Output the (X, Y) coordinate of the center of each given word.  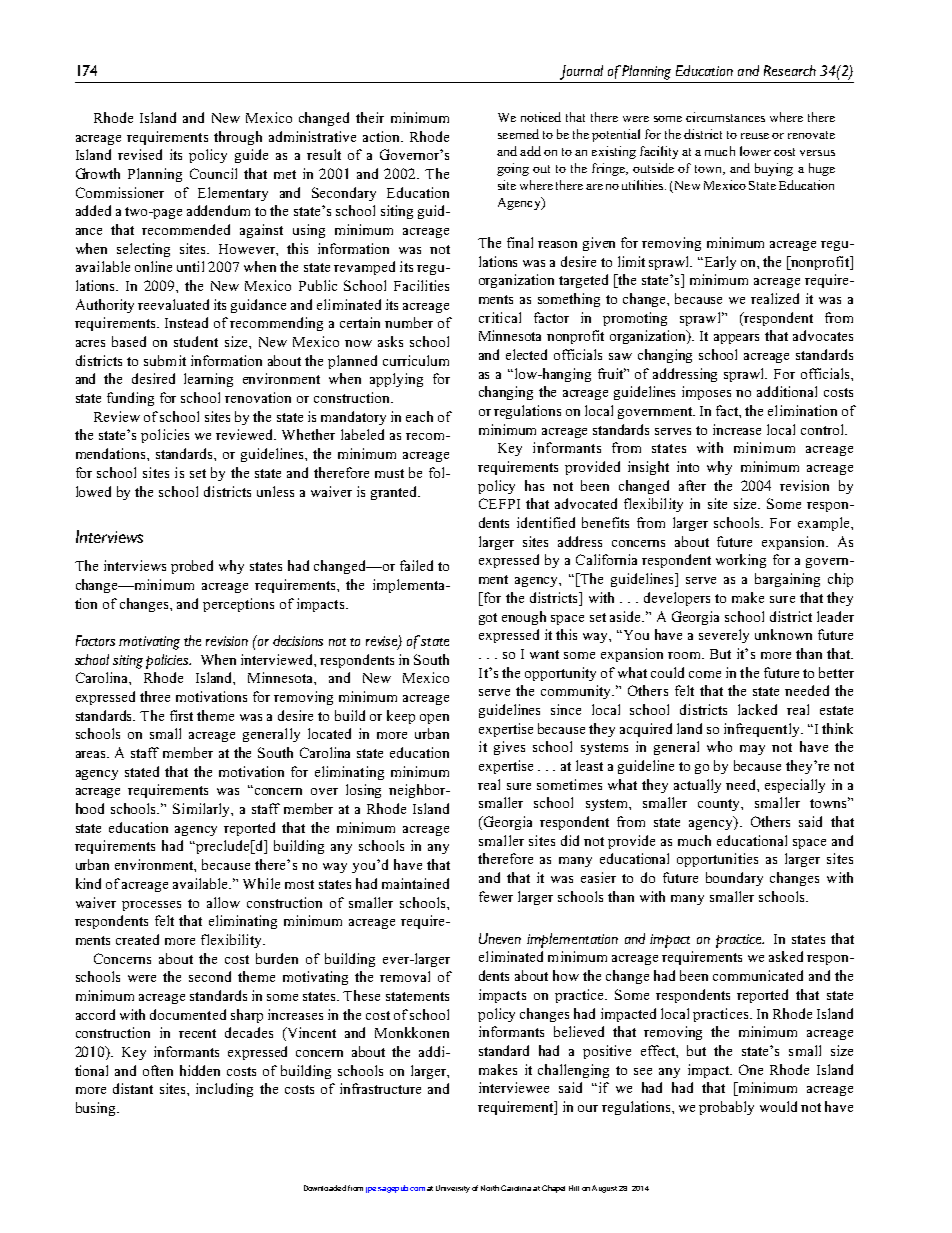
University (453, 1189)
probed (192, 567)
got (488, 619)
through (238, 138)
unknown (783, 634)
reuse (755, 136)
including (224, 1090)
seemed (518, 134)
